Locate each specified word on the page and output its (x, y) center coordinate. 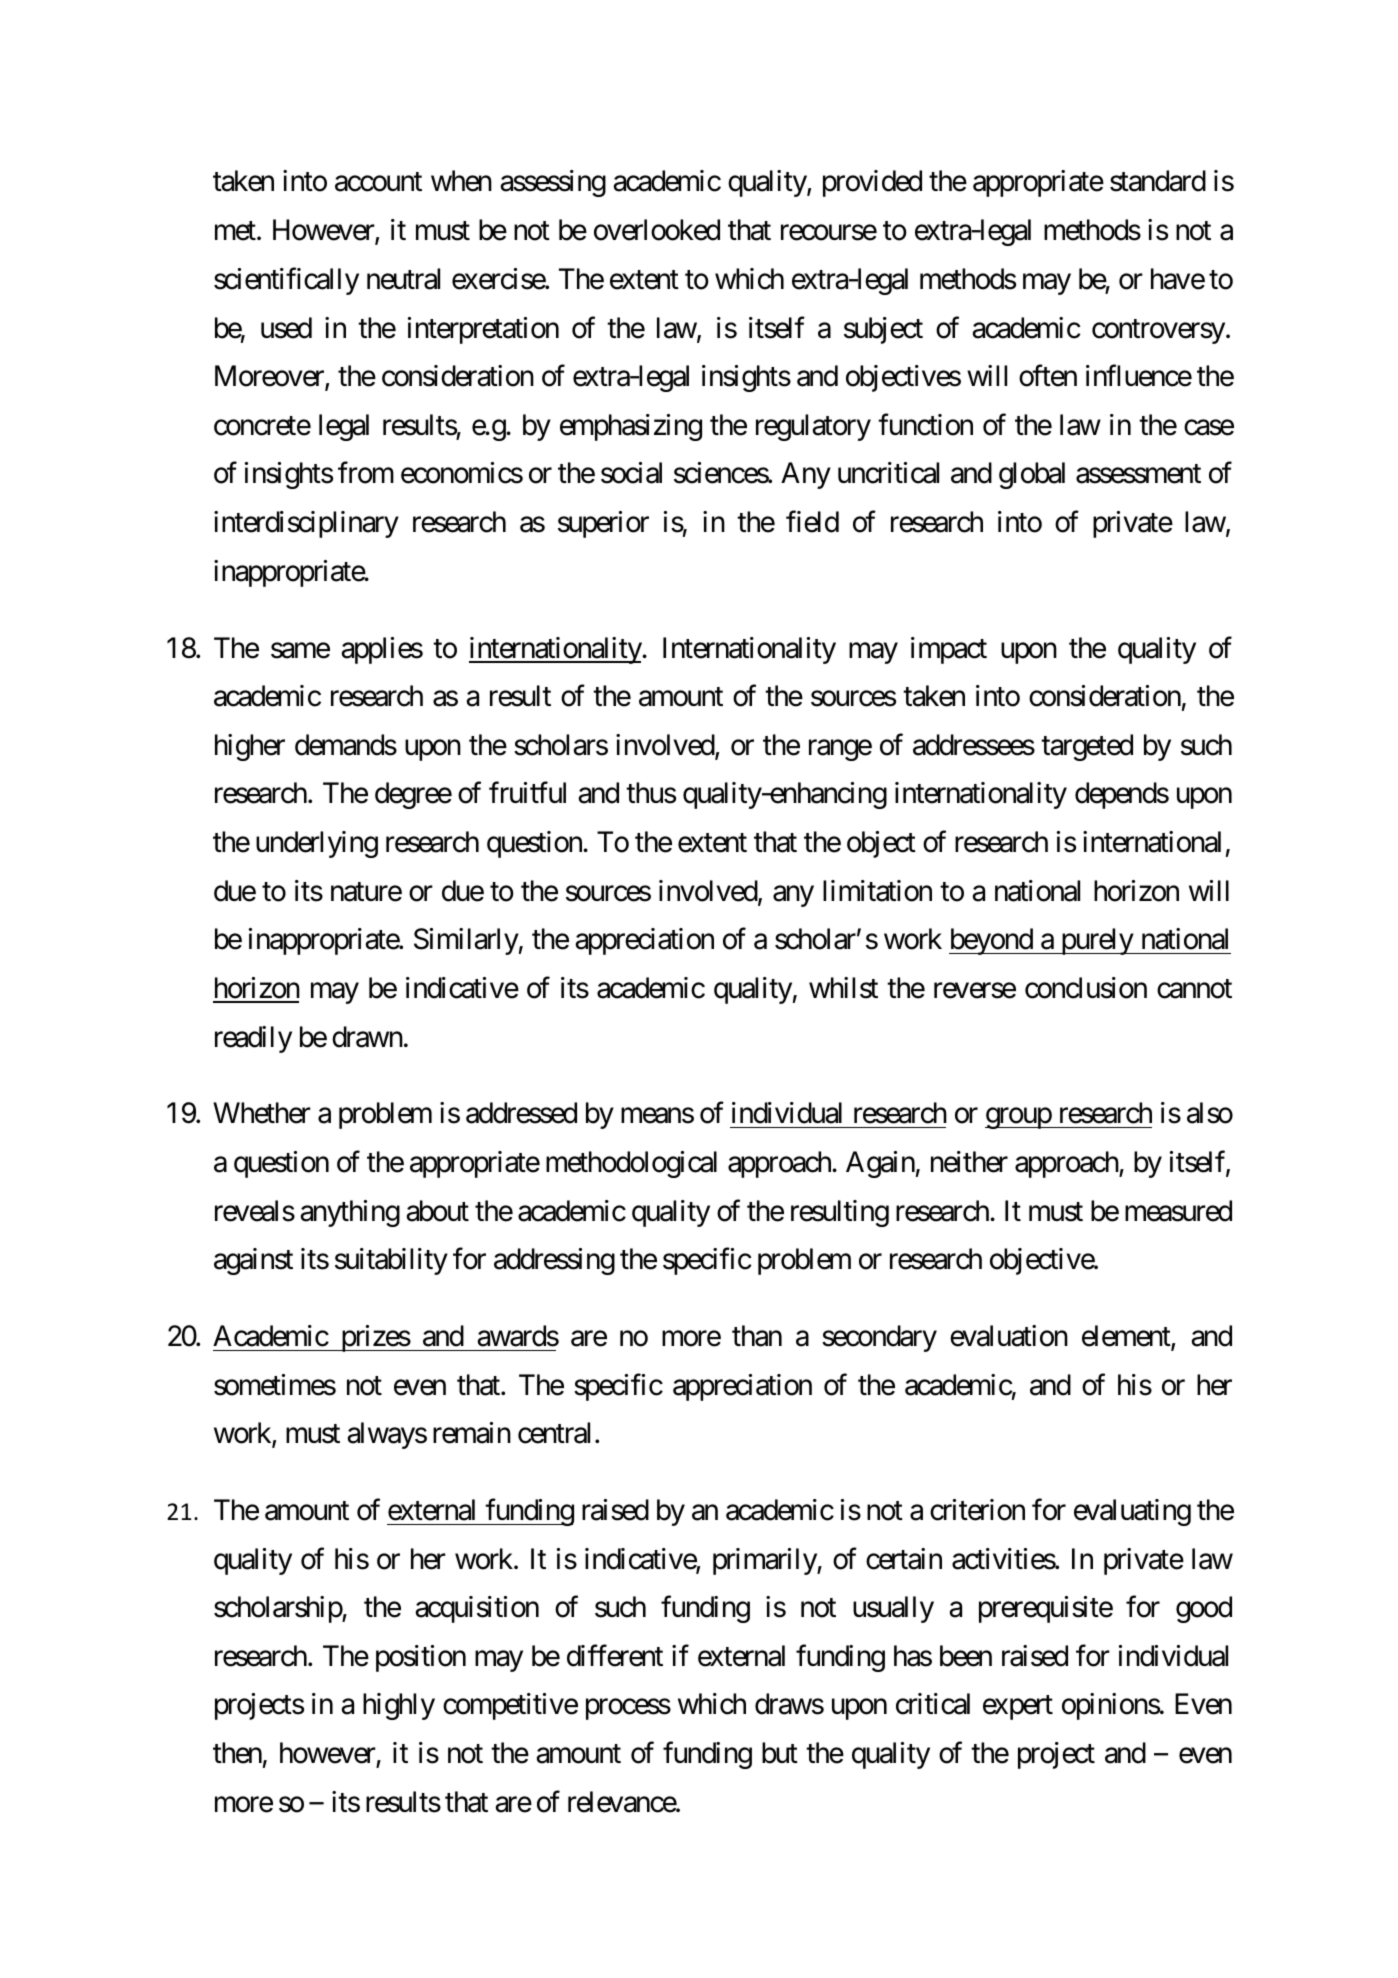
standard (1158, 181)
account (378, 182)
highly (399, 1706)
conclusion (1086, 988)
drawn (367, 1037)
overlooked (657, 230)
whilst (843, 988)
